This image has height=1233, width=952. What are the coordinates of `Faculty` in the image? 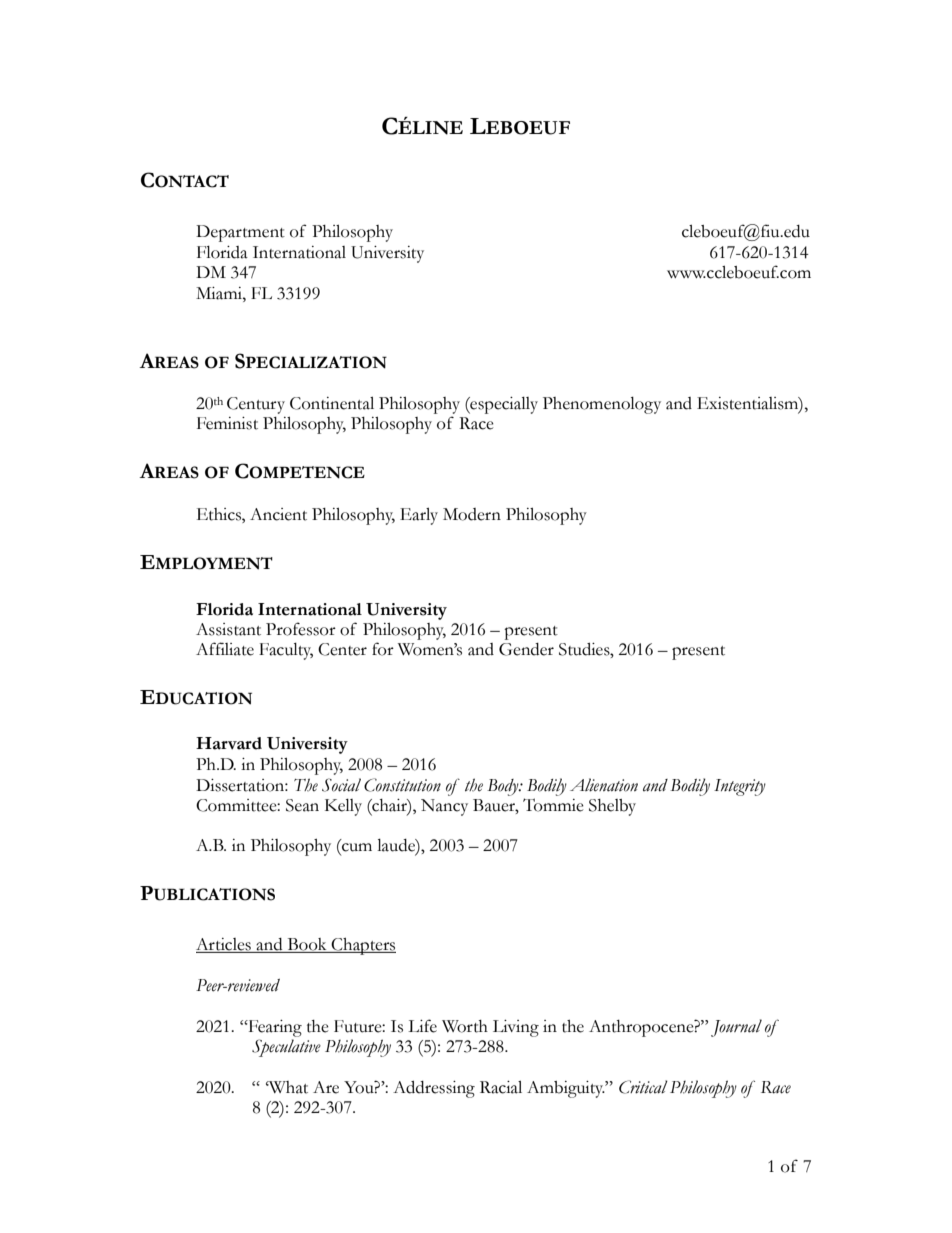 It's located at (286, 651).
